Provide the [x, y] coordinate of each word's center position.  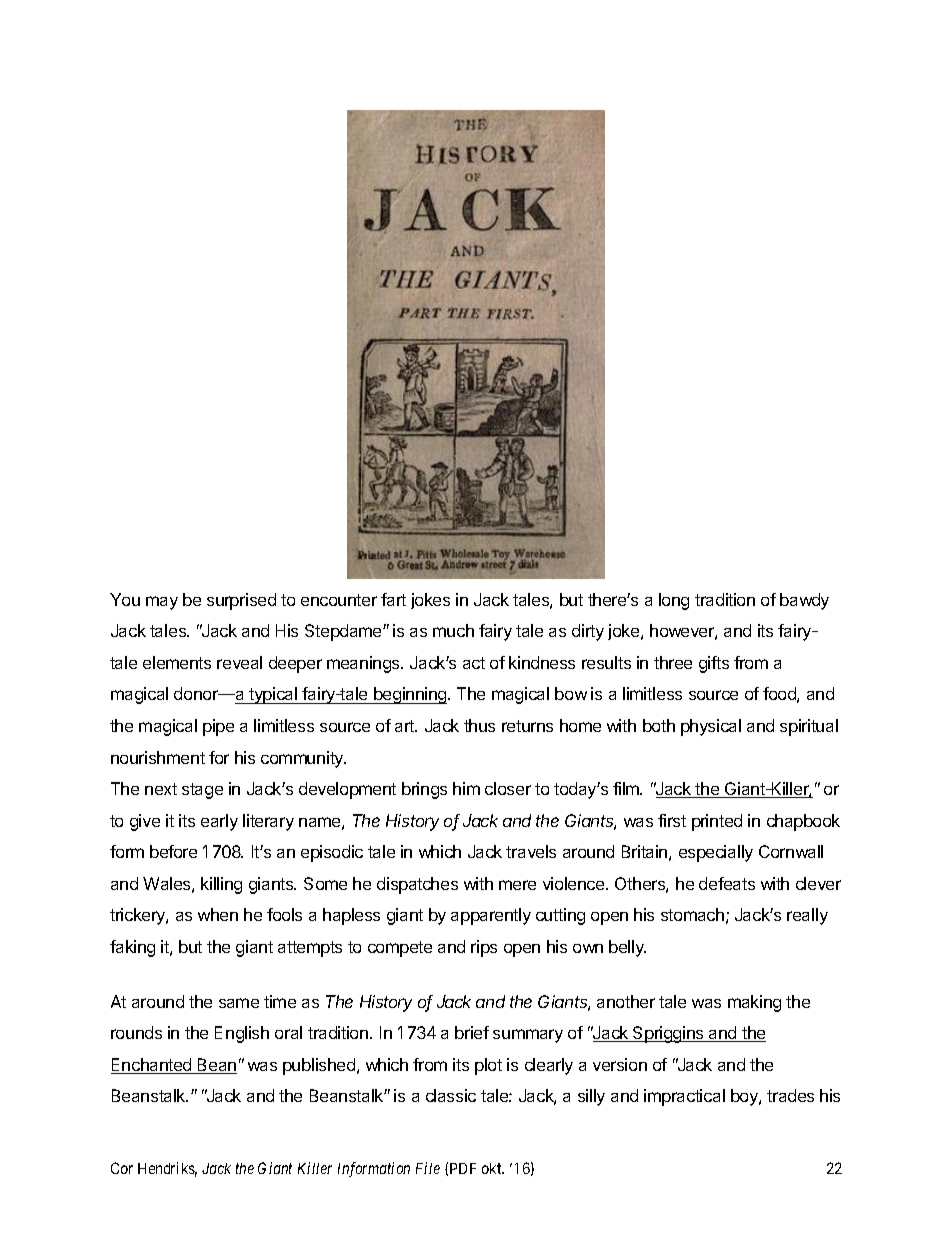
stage [202, 791]
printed [717, 822]
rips [484, 948]
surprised [241, 601]
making [754, 1003]
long [674, 601]
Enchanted [152, 1066]
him [466, 788]
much [453, 630]
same [239, 1003]
